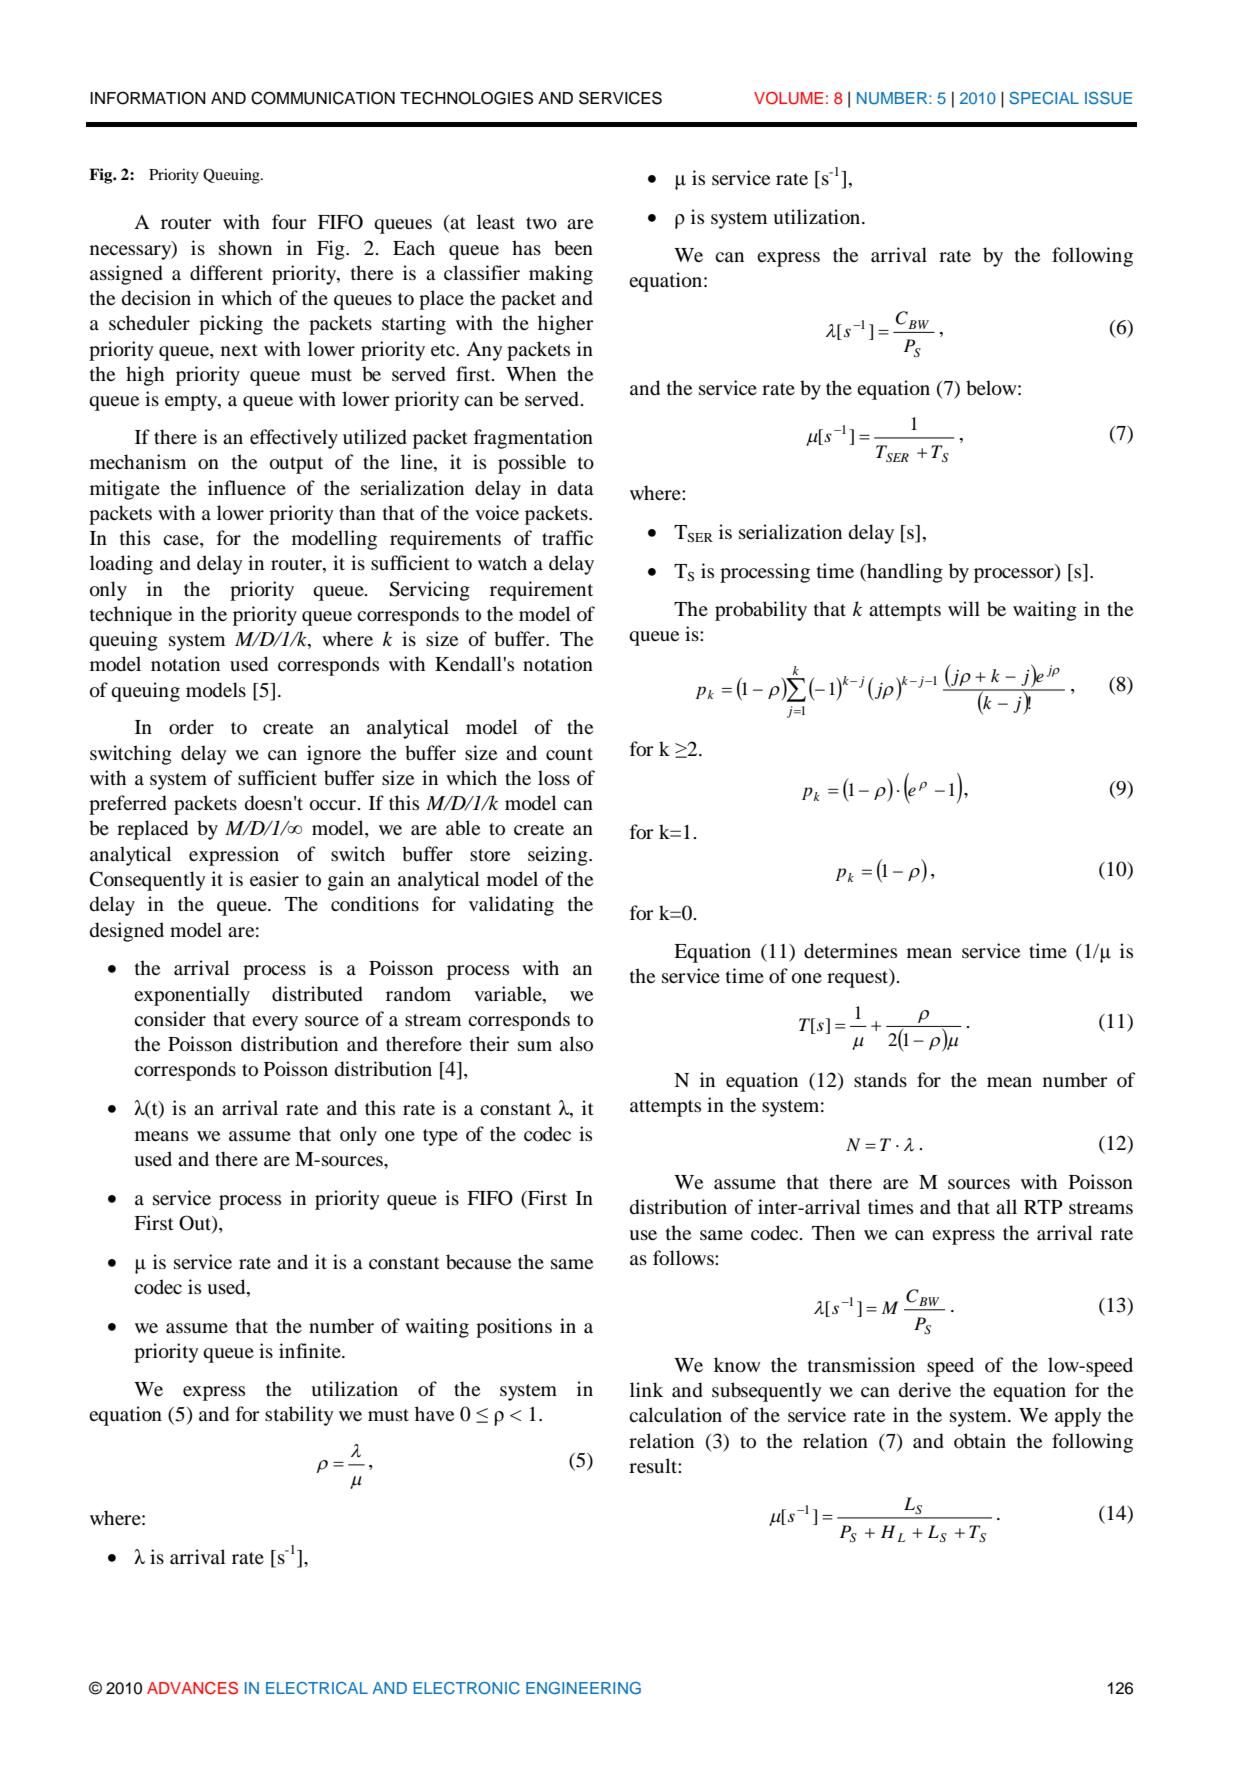  Describe the element at coordinates (684, 1258) in the page. I see `follows` at that location.
